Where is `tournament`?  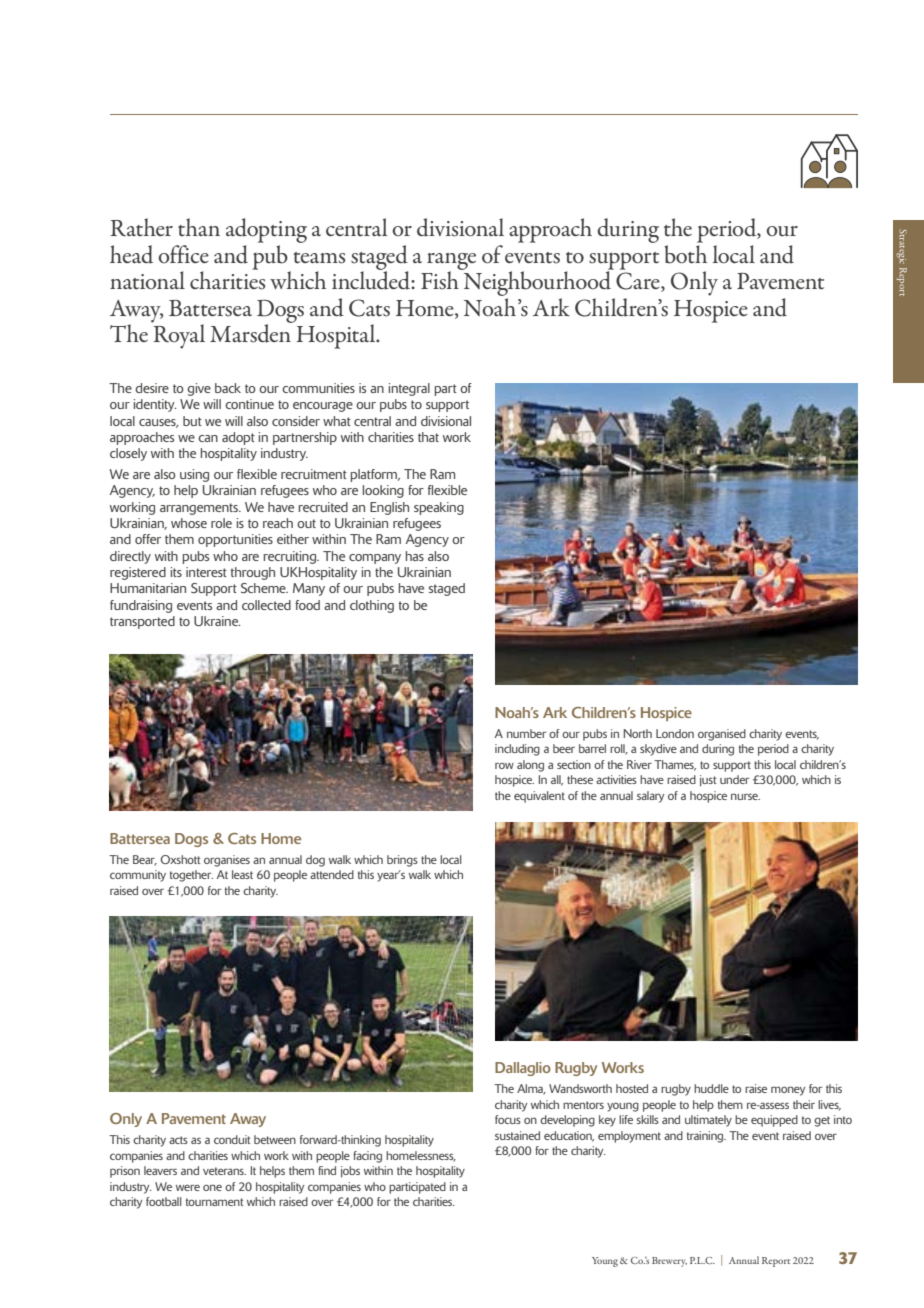
tournament is located at coordinates (214, 1202).
